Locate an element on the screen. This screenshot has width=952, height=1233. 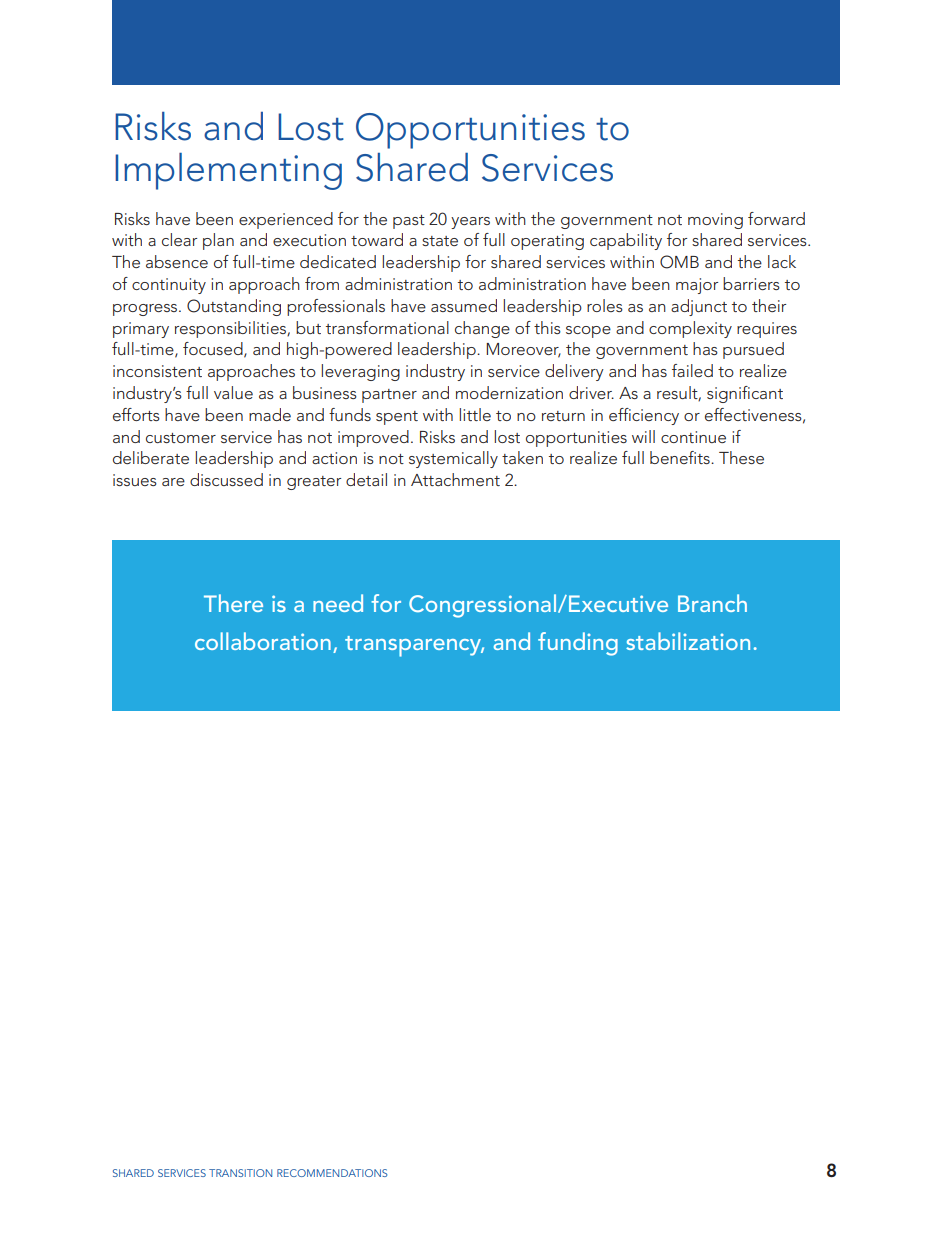
collaboration is located at coordinates (263, 641).
